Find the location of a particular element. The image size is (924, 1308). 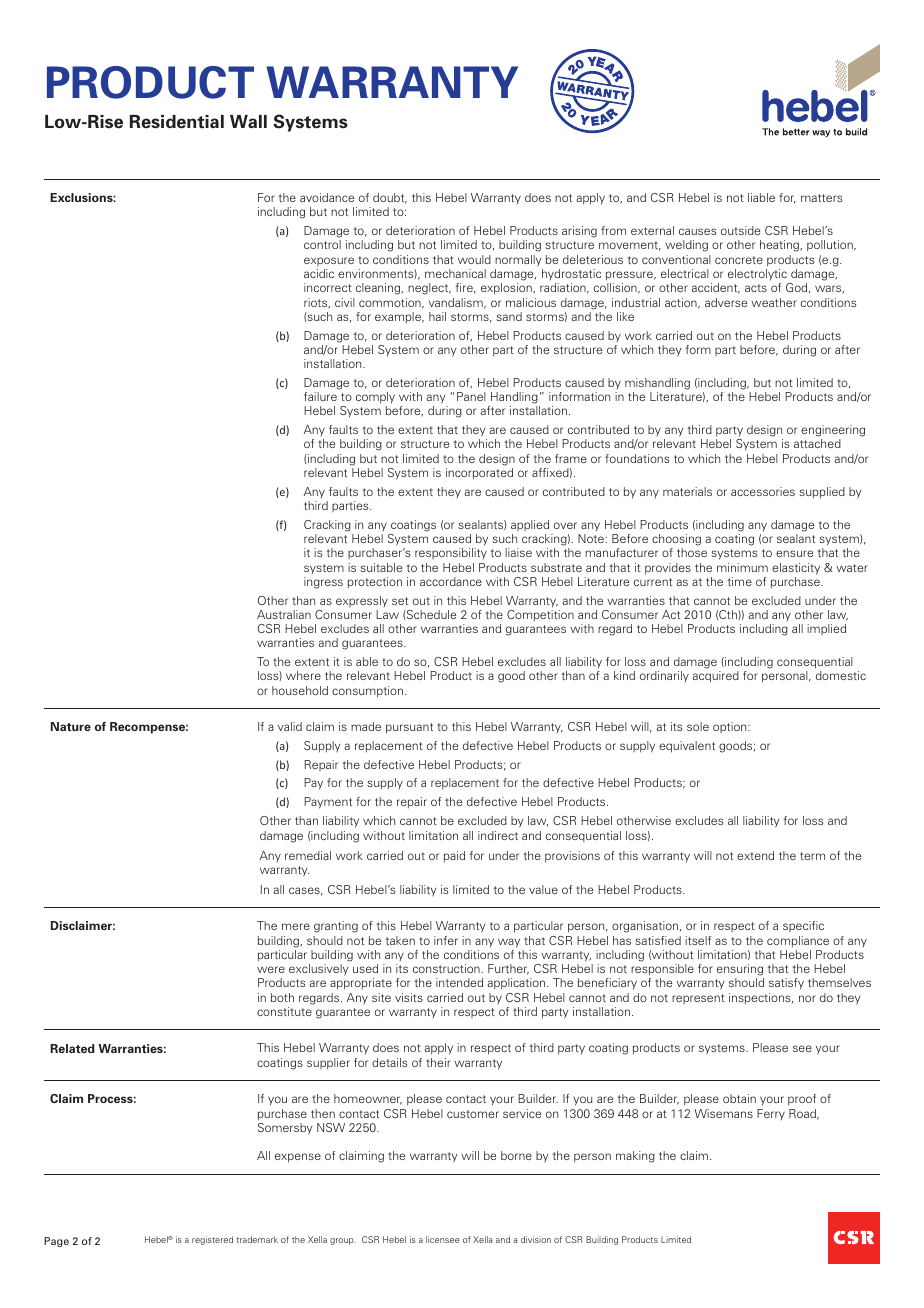

registered is located at coordinates (212, 1240).
